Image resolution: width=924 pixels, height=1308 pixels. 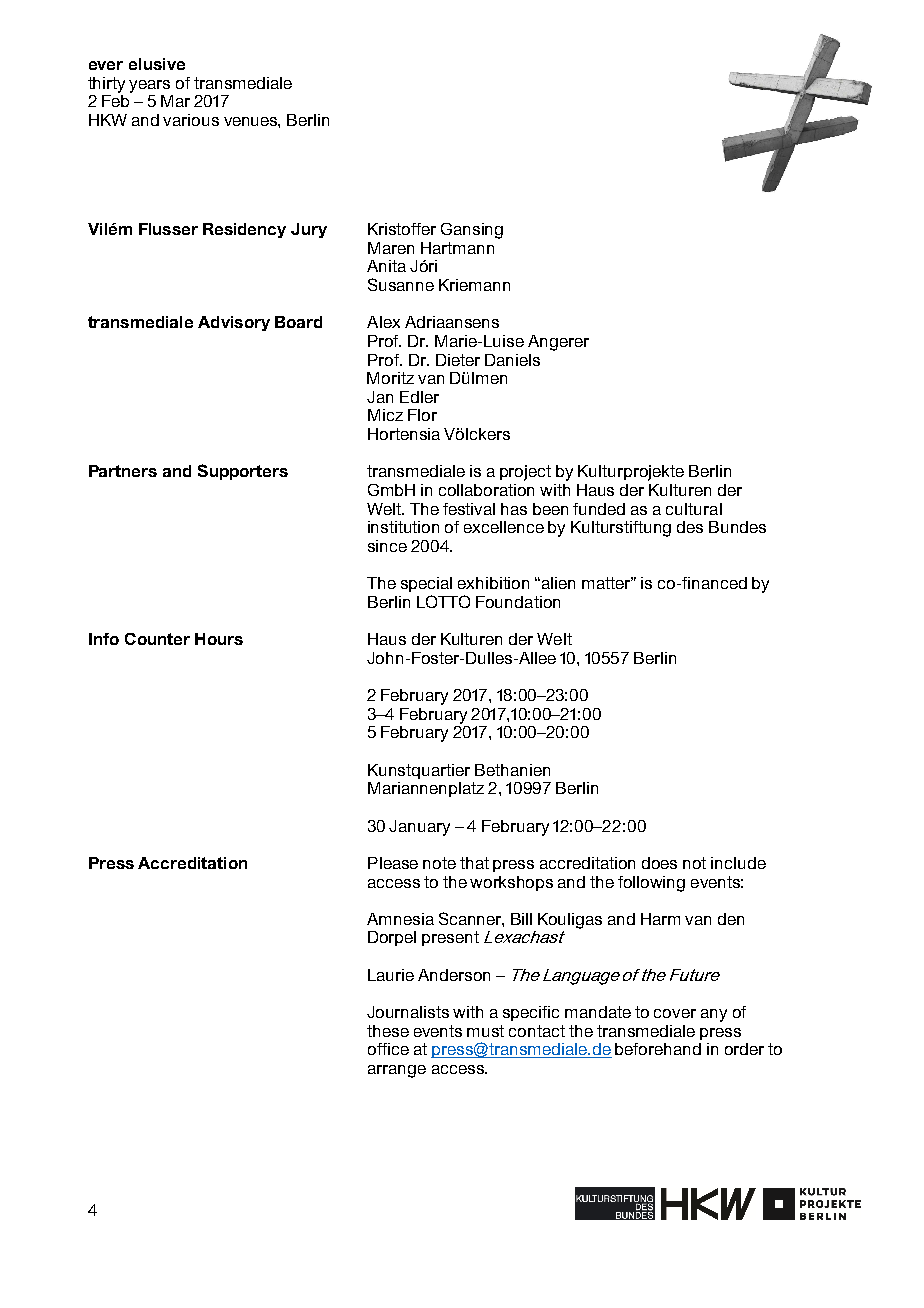 I want to click on Hartmann, so click(x=457, y=248).
